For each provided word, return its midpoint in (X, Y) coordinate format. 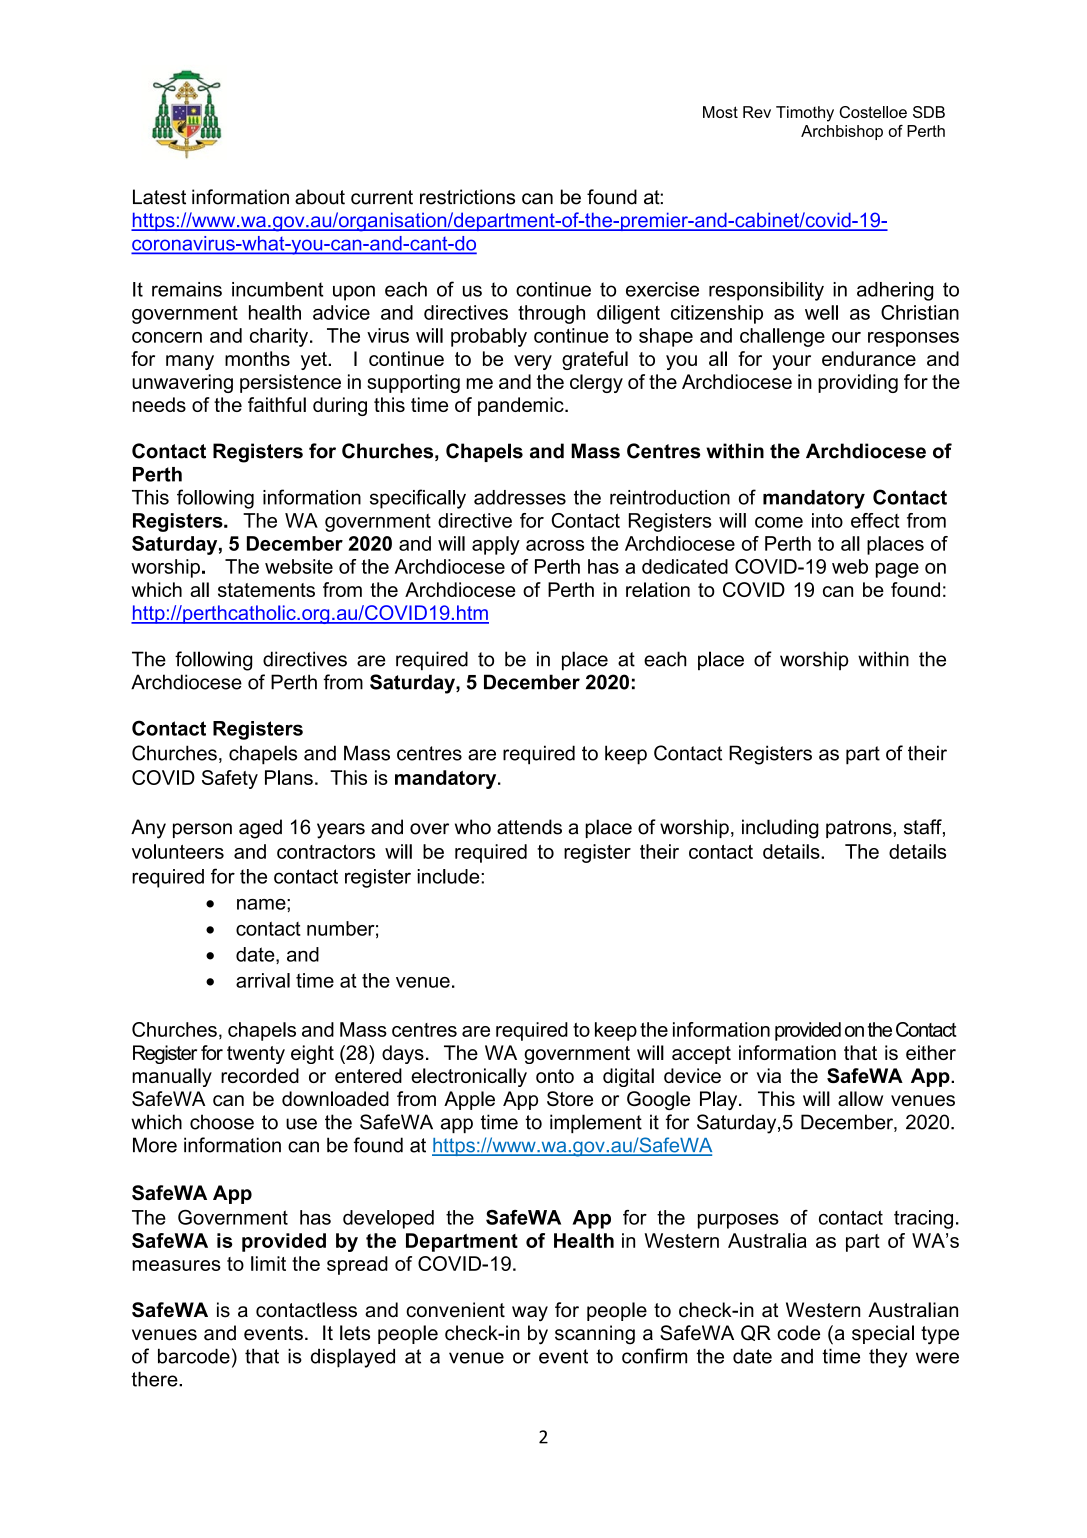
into (827, 520)
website (299, 566)
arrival (263, 980)
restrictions (467, 197)
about (320, 197)
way (530, 1314)
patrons (860, 829)
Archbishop (842, 132)
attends (529, 827)
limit (268, 1263)
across (555, 545)
